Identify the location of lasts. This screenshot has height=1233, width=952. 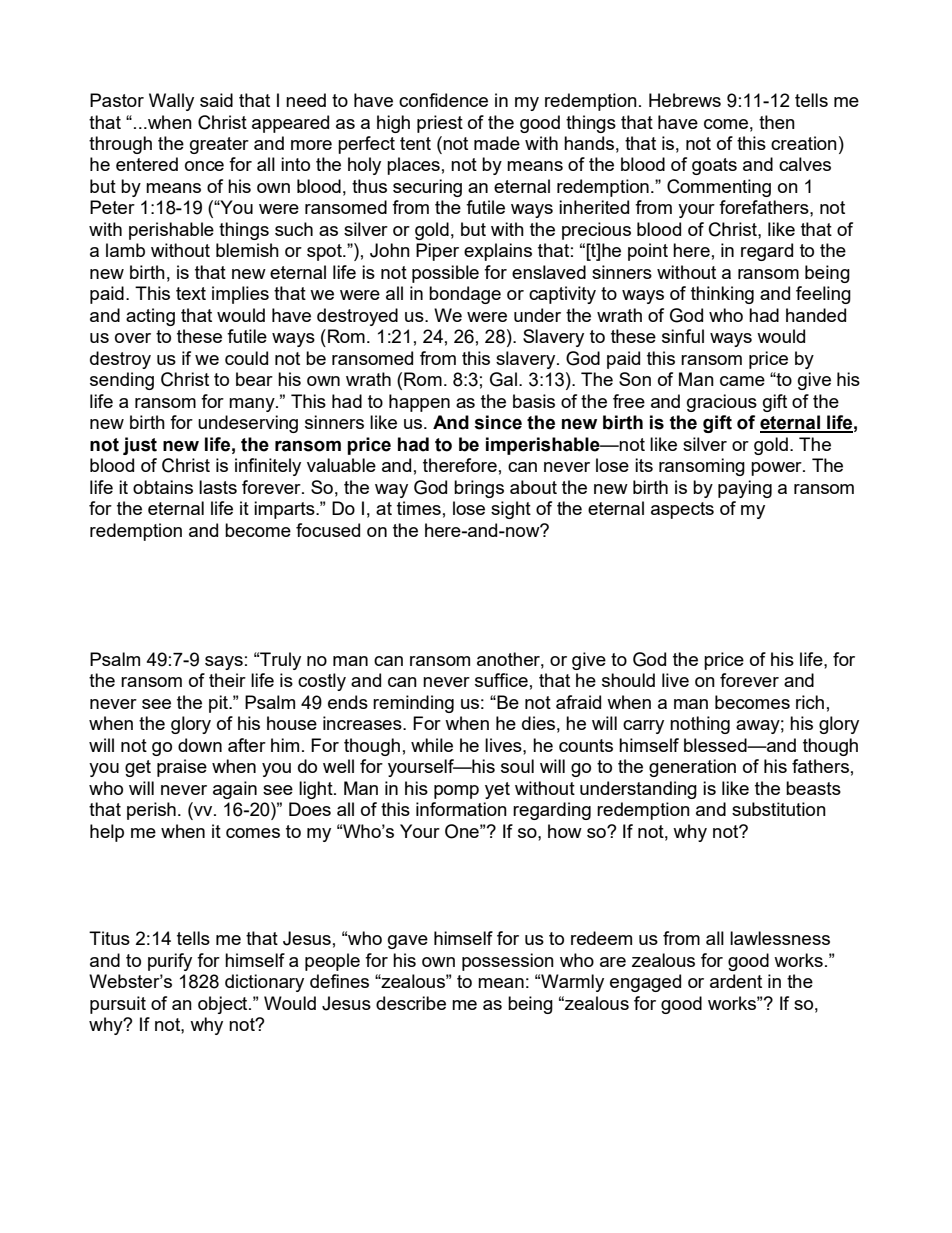
(218, 487).
